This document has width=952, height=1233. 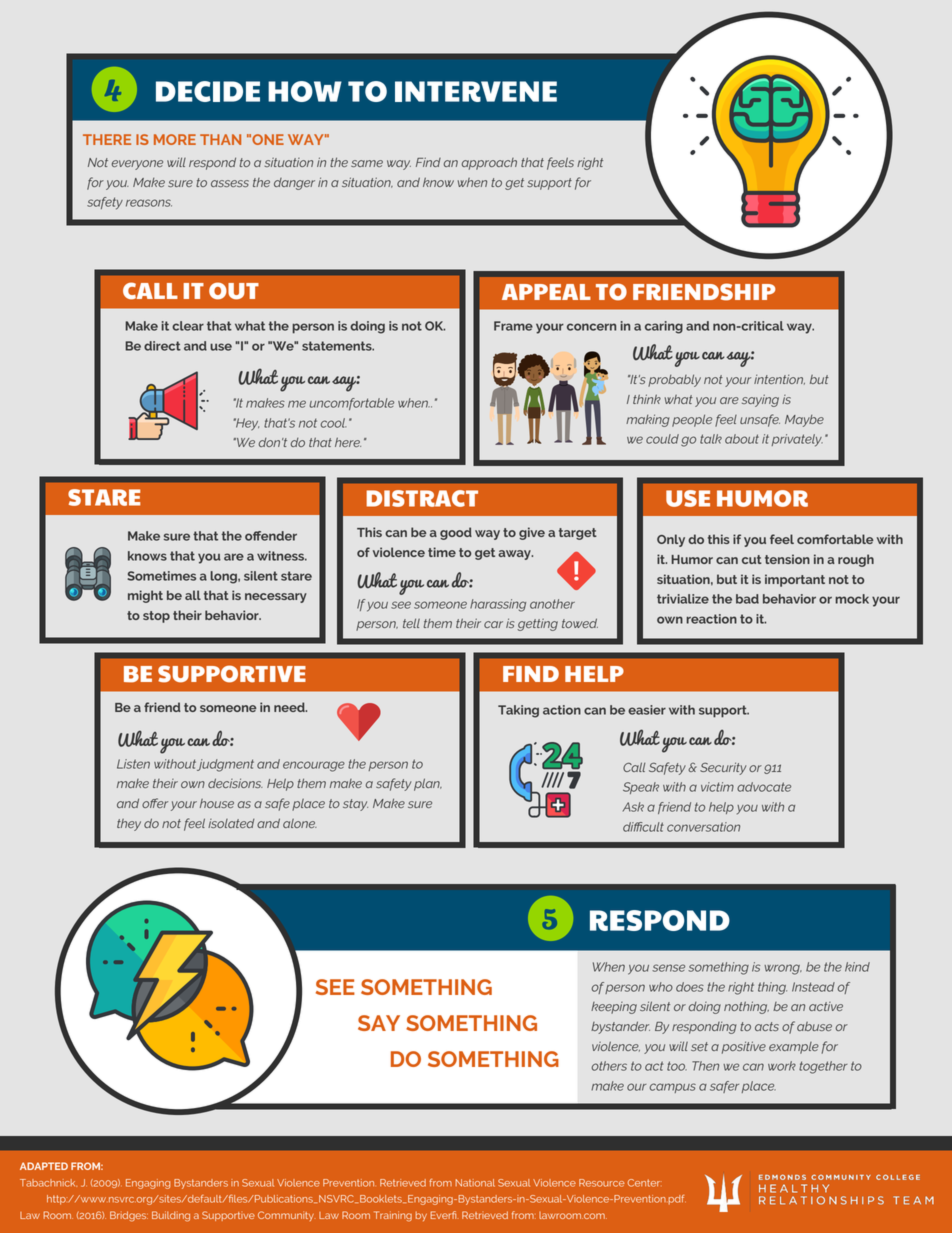 I want to click on tell, so click(x=411, y=623).
